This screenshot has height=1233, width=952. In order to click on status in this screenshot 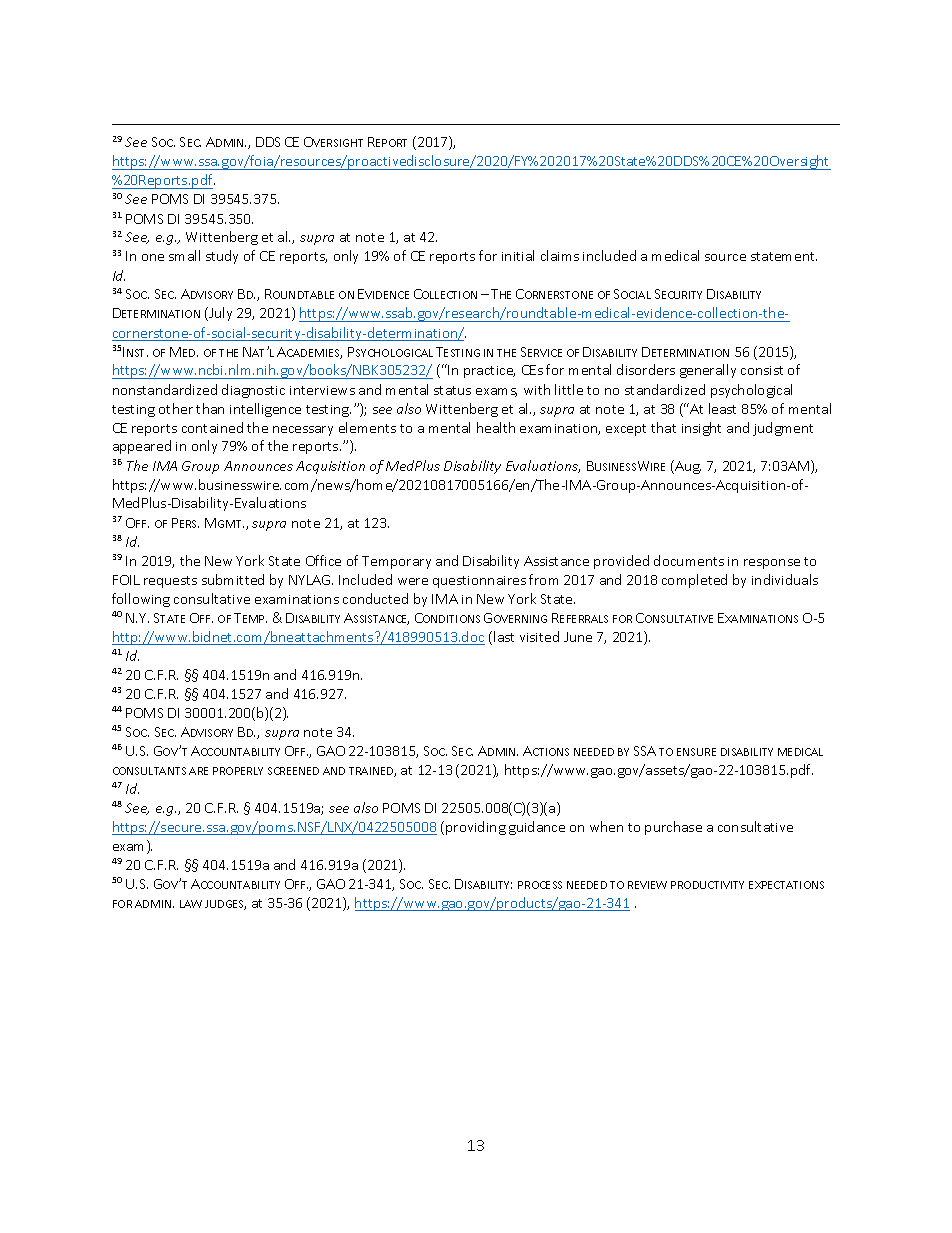, I will do `click(452, 390)`.
